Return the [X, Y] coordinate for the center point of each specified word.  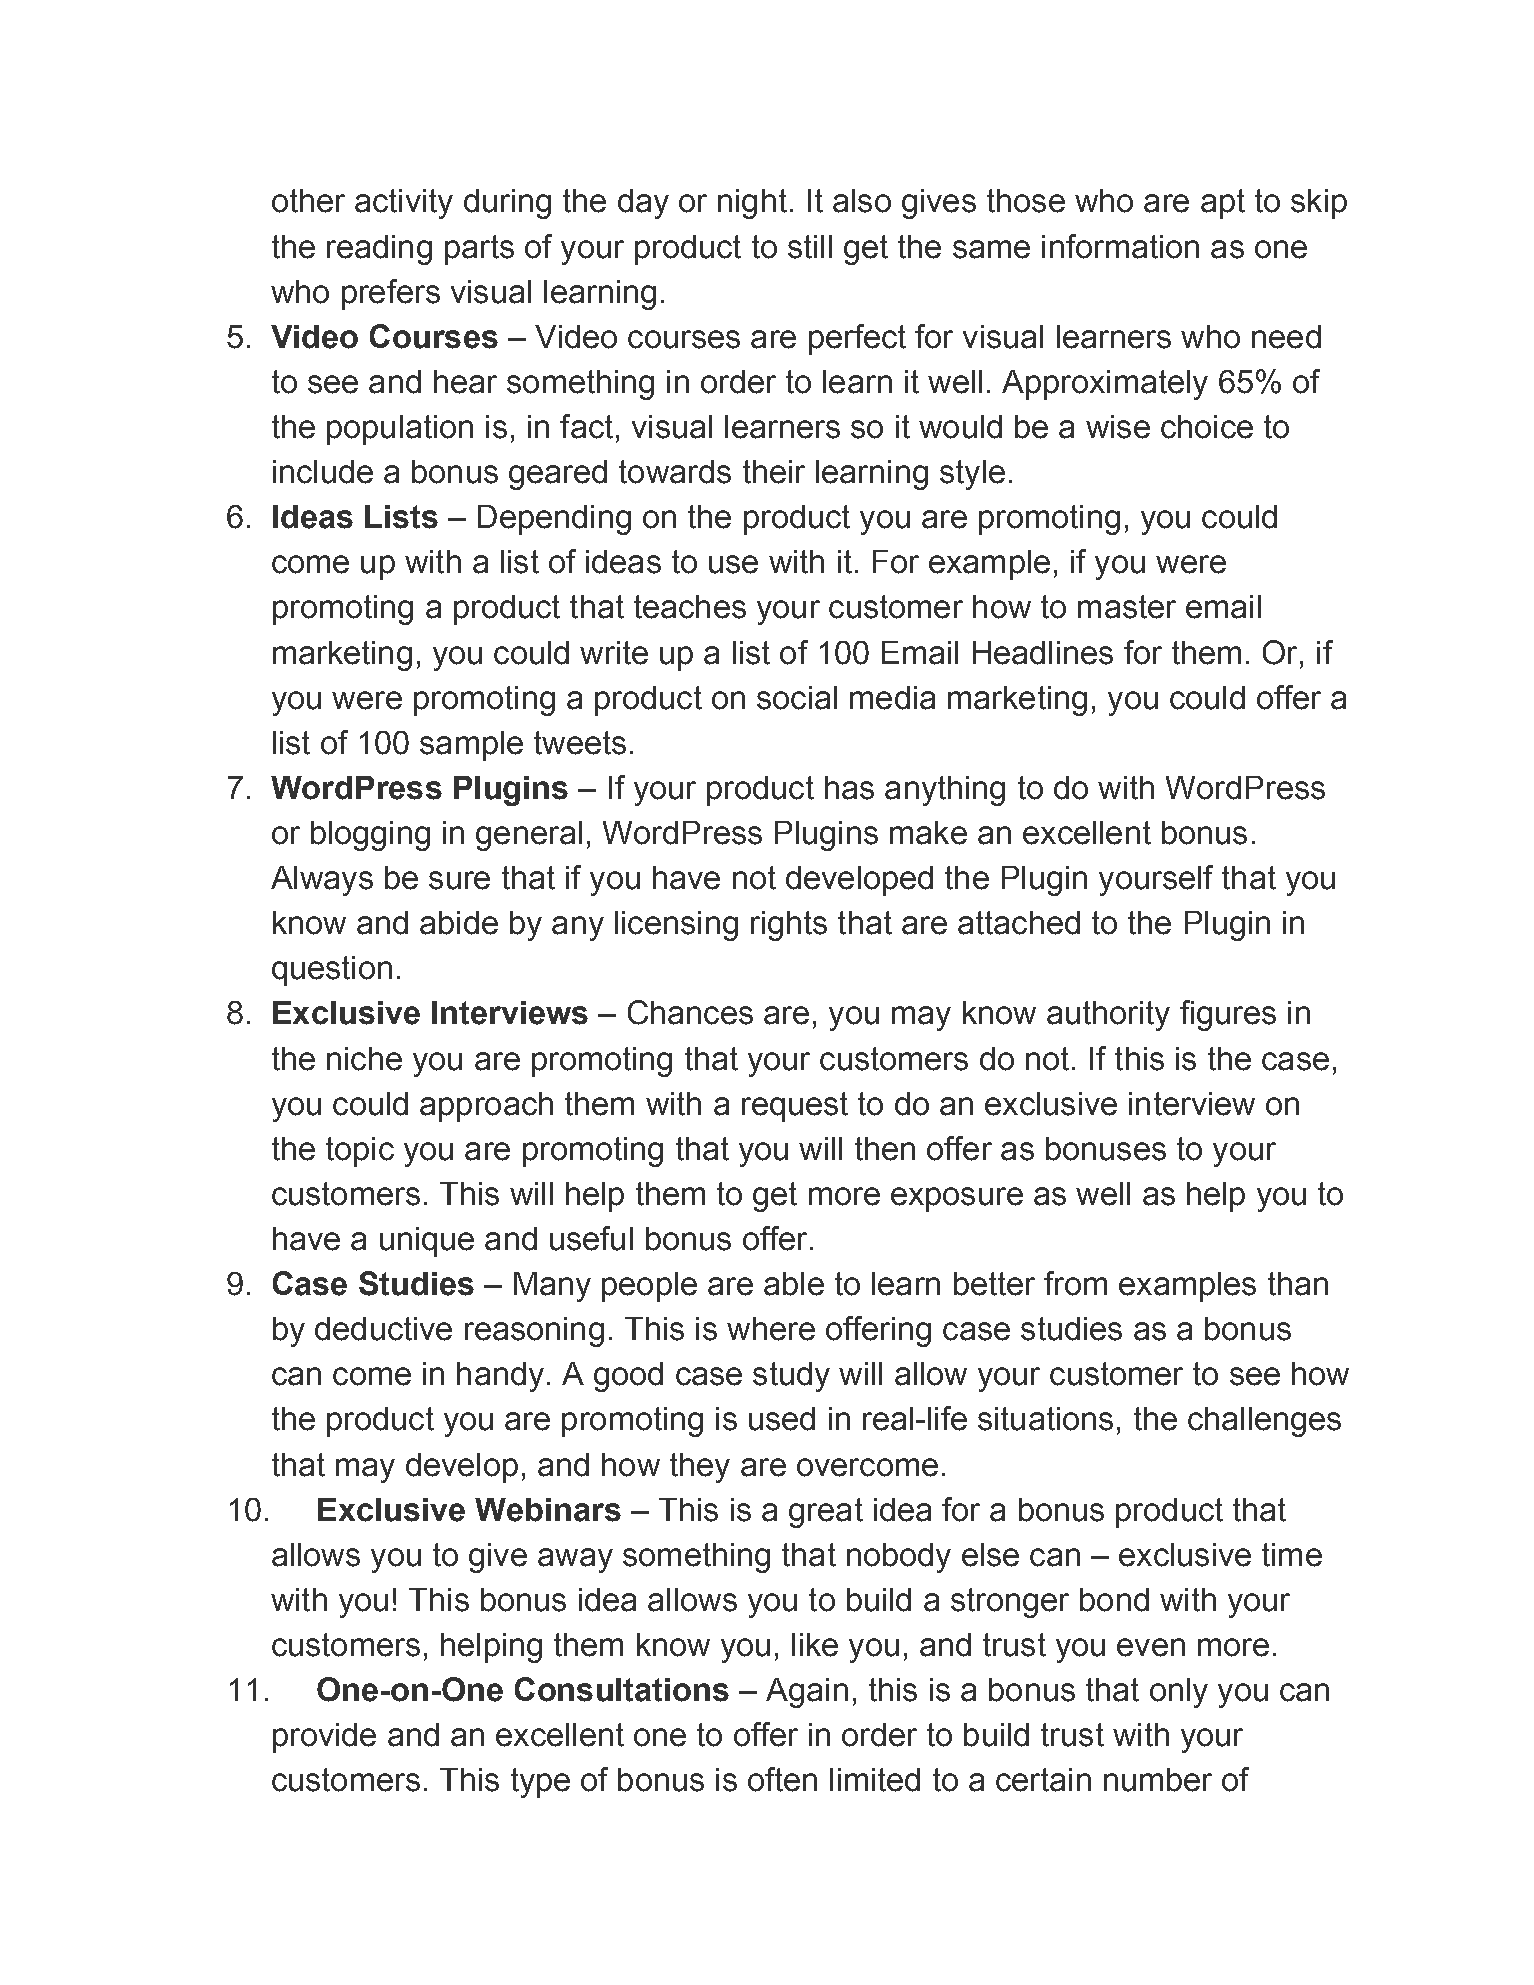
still [810, 247]
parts [479, 250]
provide [324, 1738]
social [797, 698]
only [1179, 1693]
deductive [383, 1329]
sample [471, 746]
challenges [1264, 1422]
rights [789, 926]
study [791, 1377]
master [1127, 607]
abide [459, 923]
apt [1223, 204]
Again [807, 1693]
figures [1228, 1015]
